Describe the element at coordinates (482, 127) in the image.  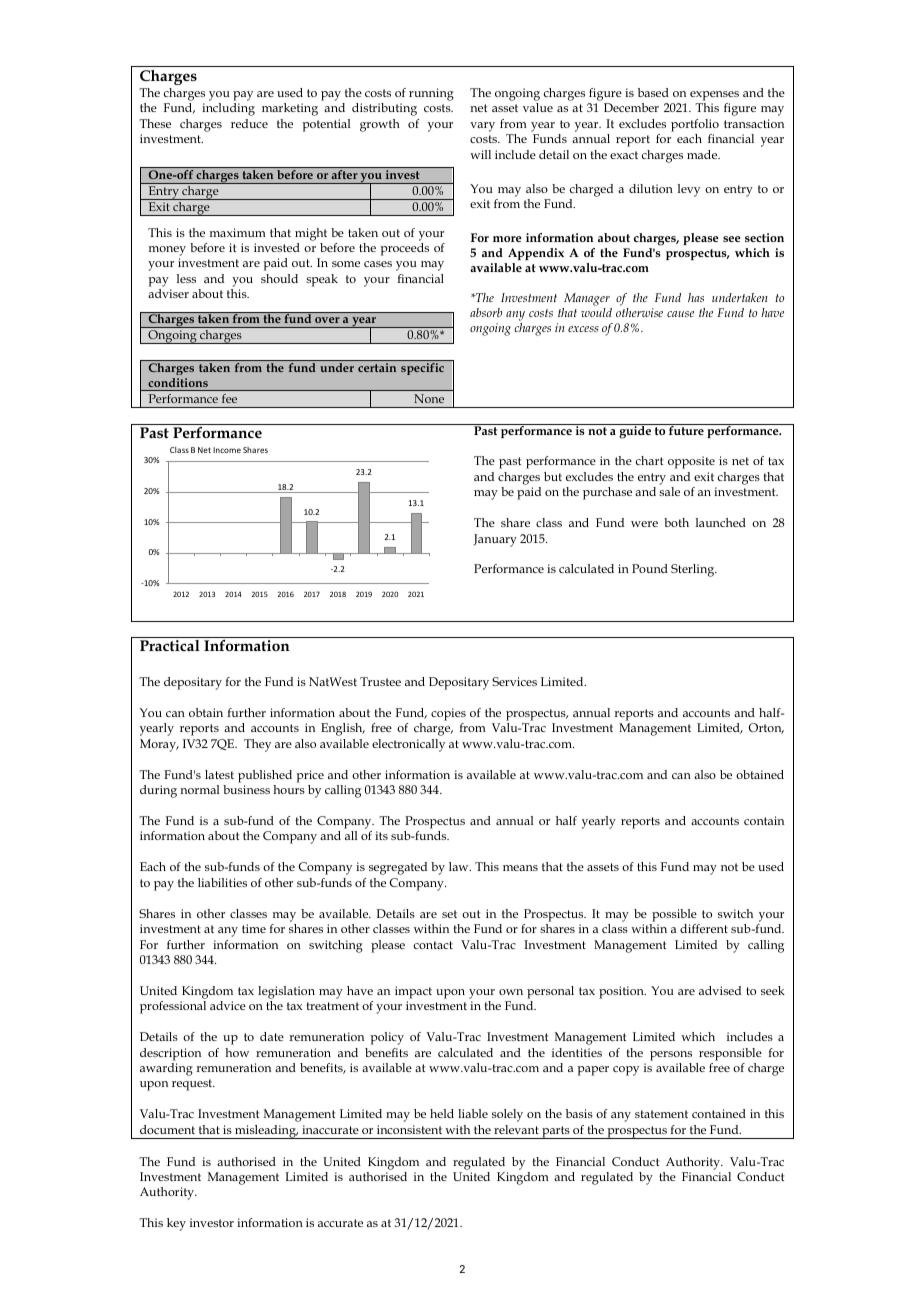
I see `vary` at that location.
